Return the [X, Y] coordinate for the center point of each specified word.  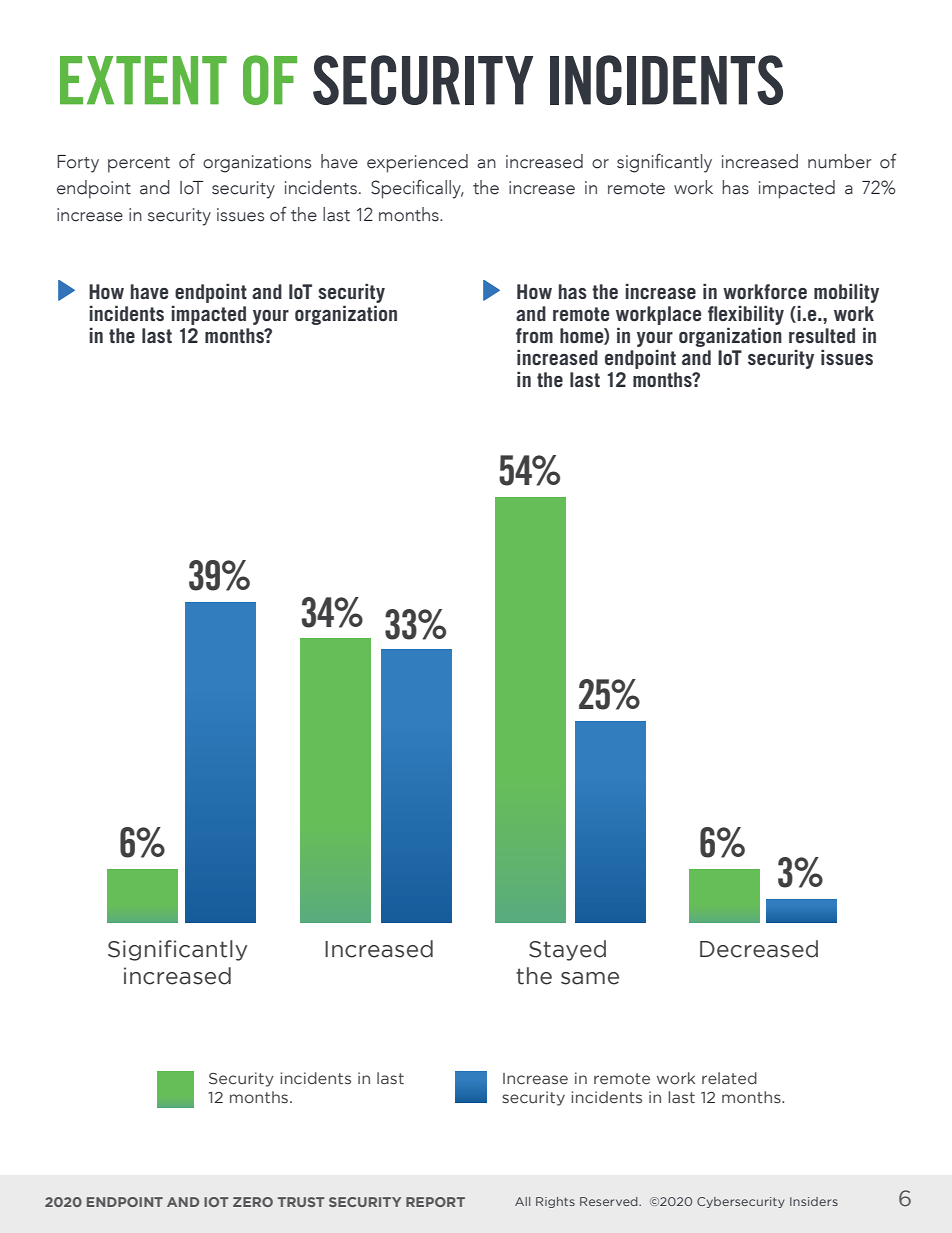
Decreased [759, 949]
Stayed [567, 950]
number [840, 161]
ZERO [253, 1202]
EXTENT [143, 80]
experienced [417, 163]
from [534, 335]
